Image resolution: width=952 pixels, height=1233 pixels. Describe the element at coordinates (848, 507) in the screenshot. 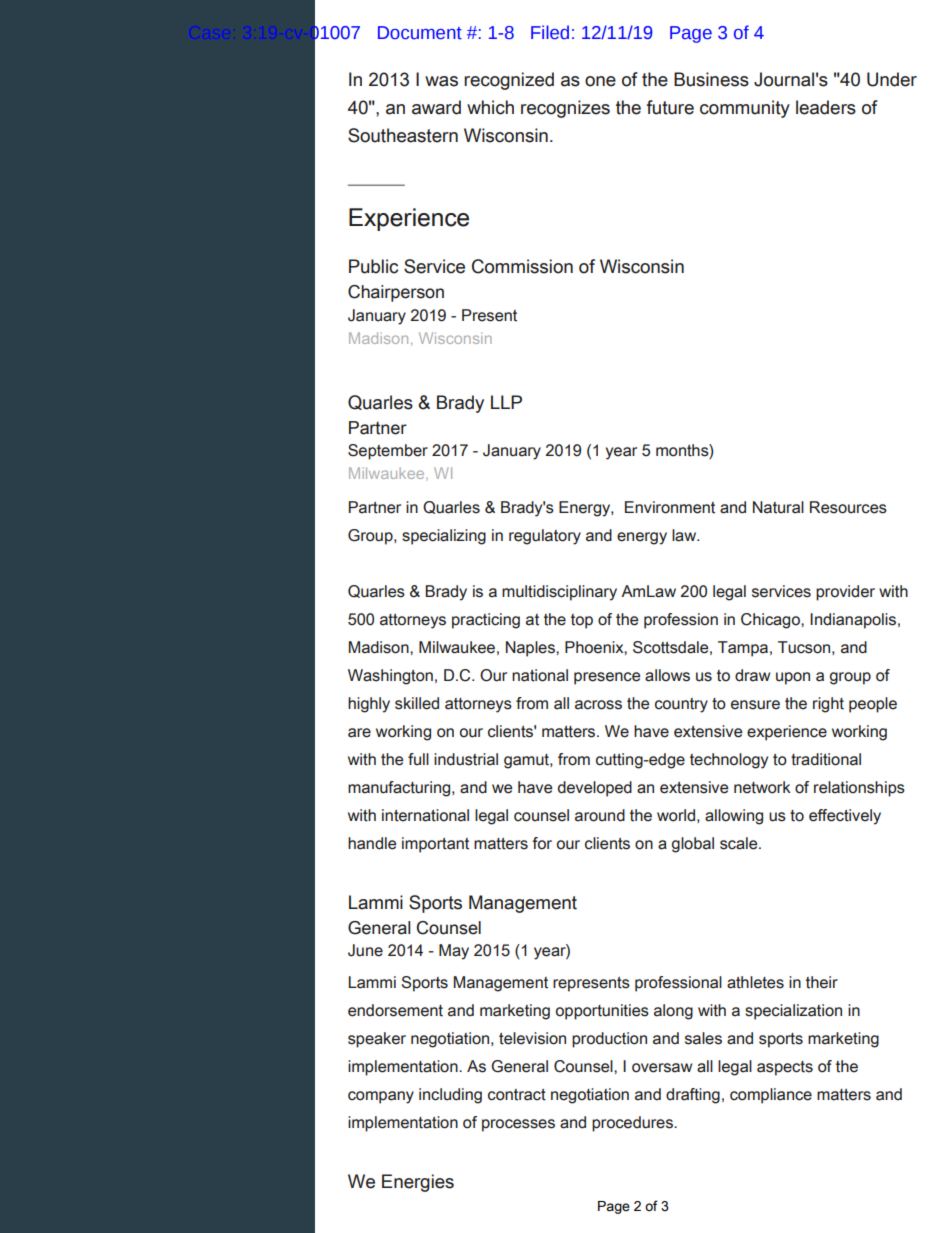

I see `Resources` at that location.
